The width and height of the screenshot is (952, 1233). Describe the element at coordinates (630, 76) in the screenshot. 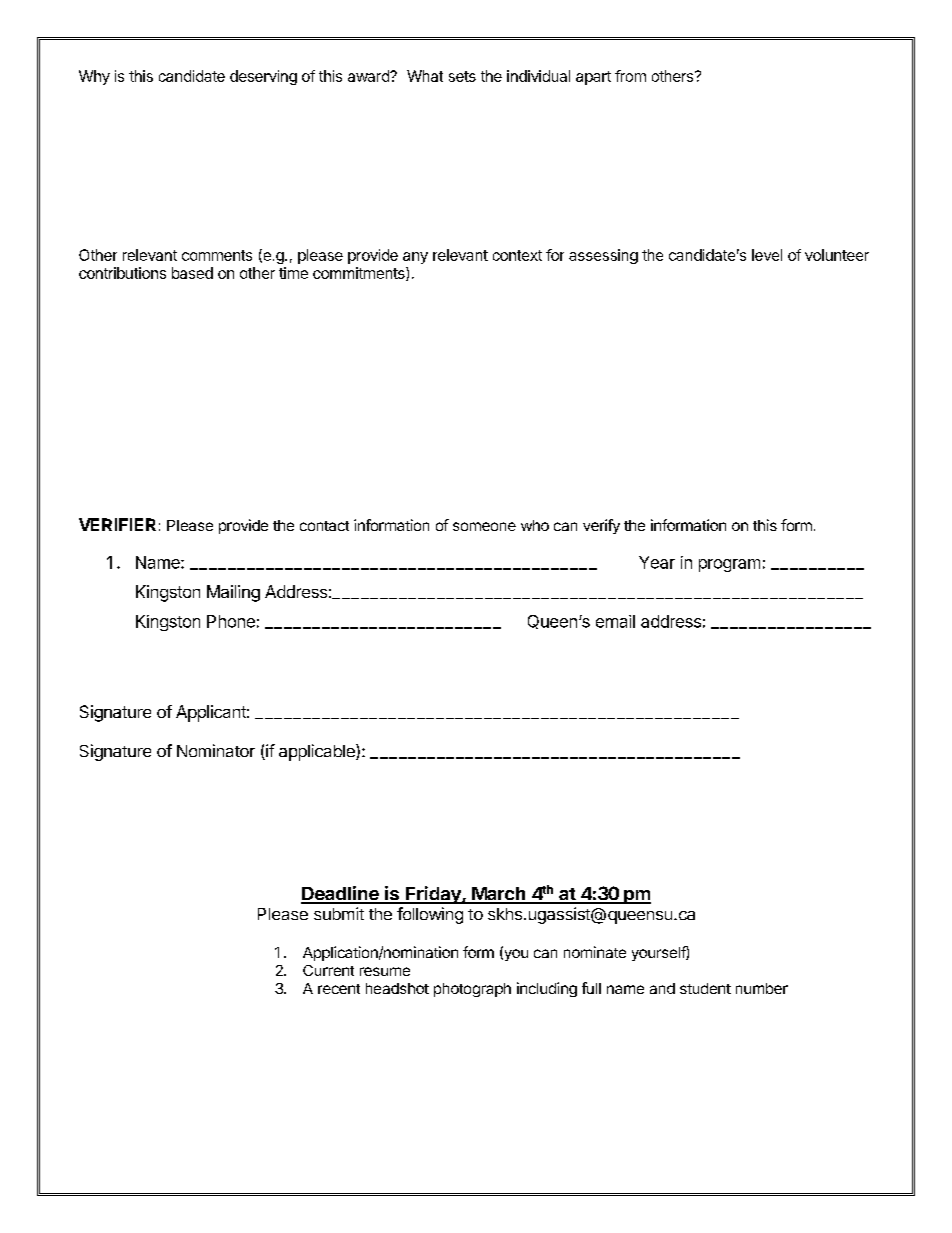

I see `from` at that location.
